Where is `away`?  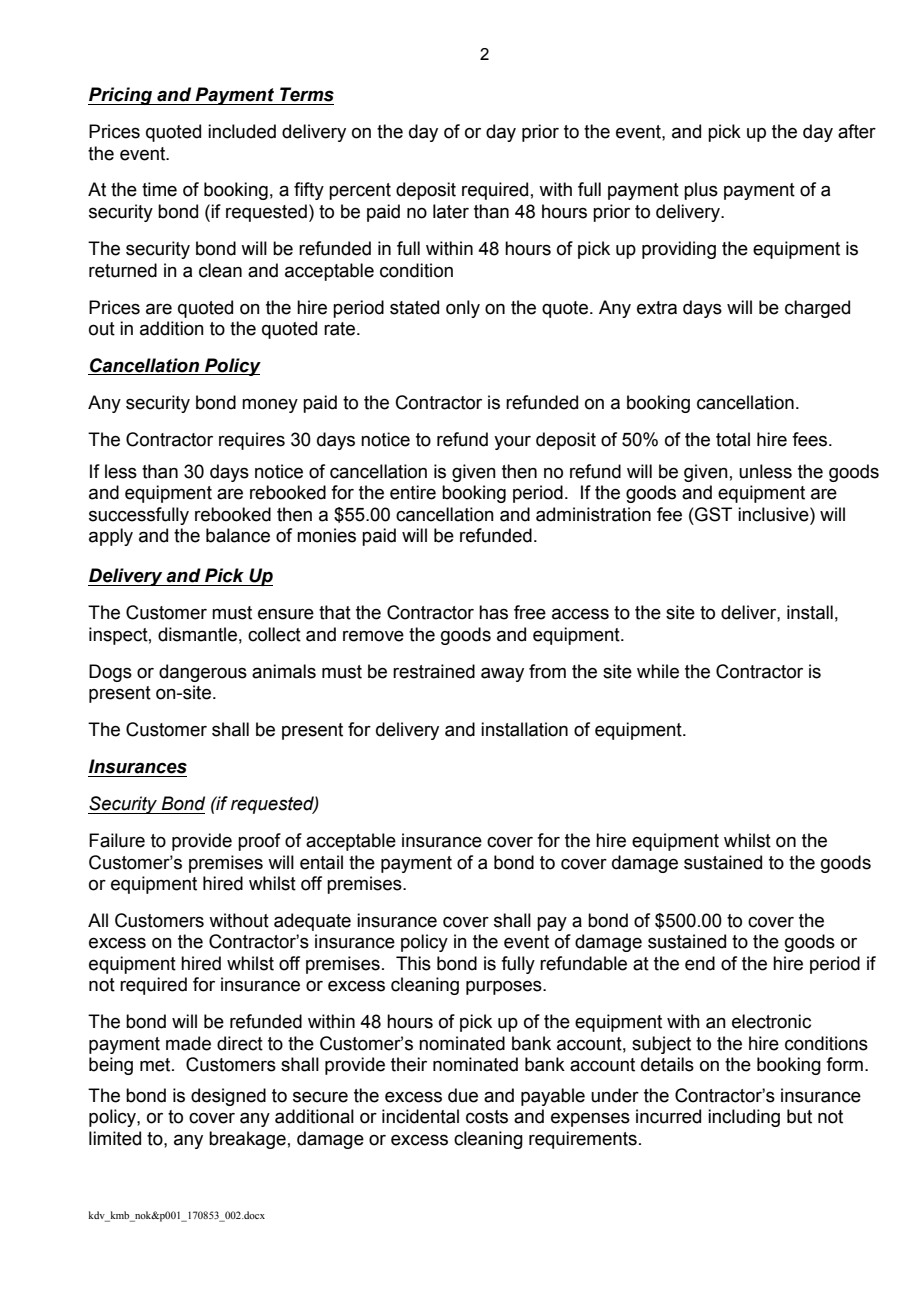 away is located at coordinates (502, 674).
